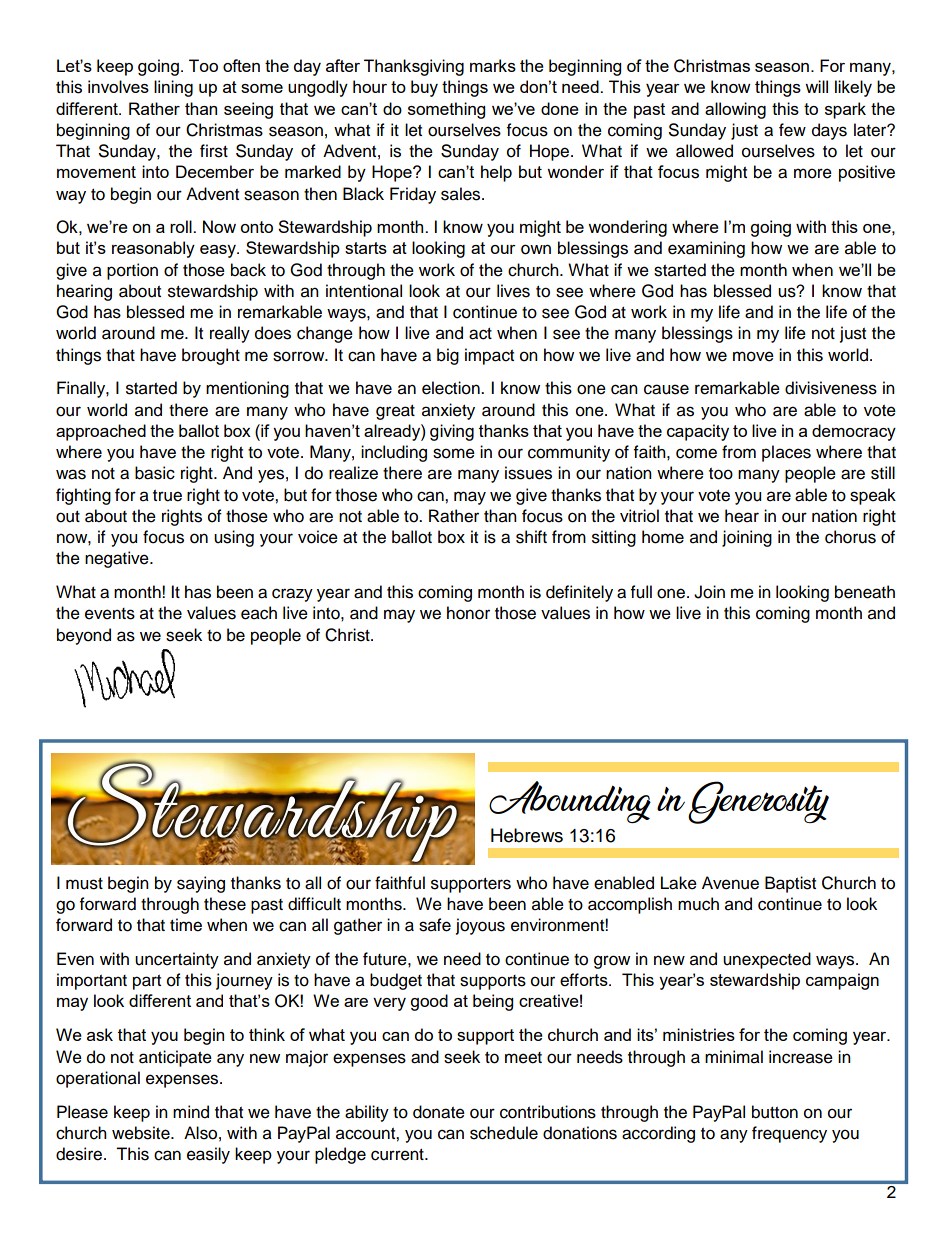  I want to click on saying, so click(201, 884).
